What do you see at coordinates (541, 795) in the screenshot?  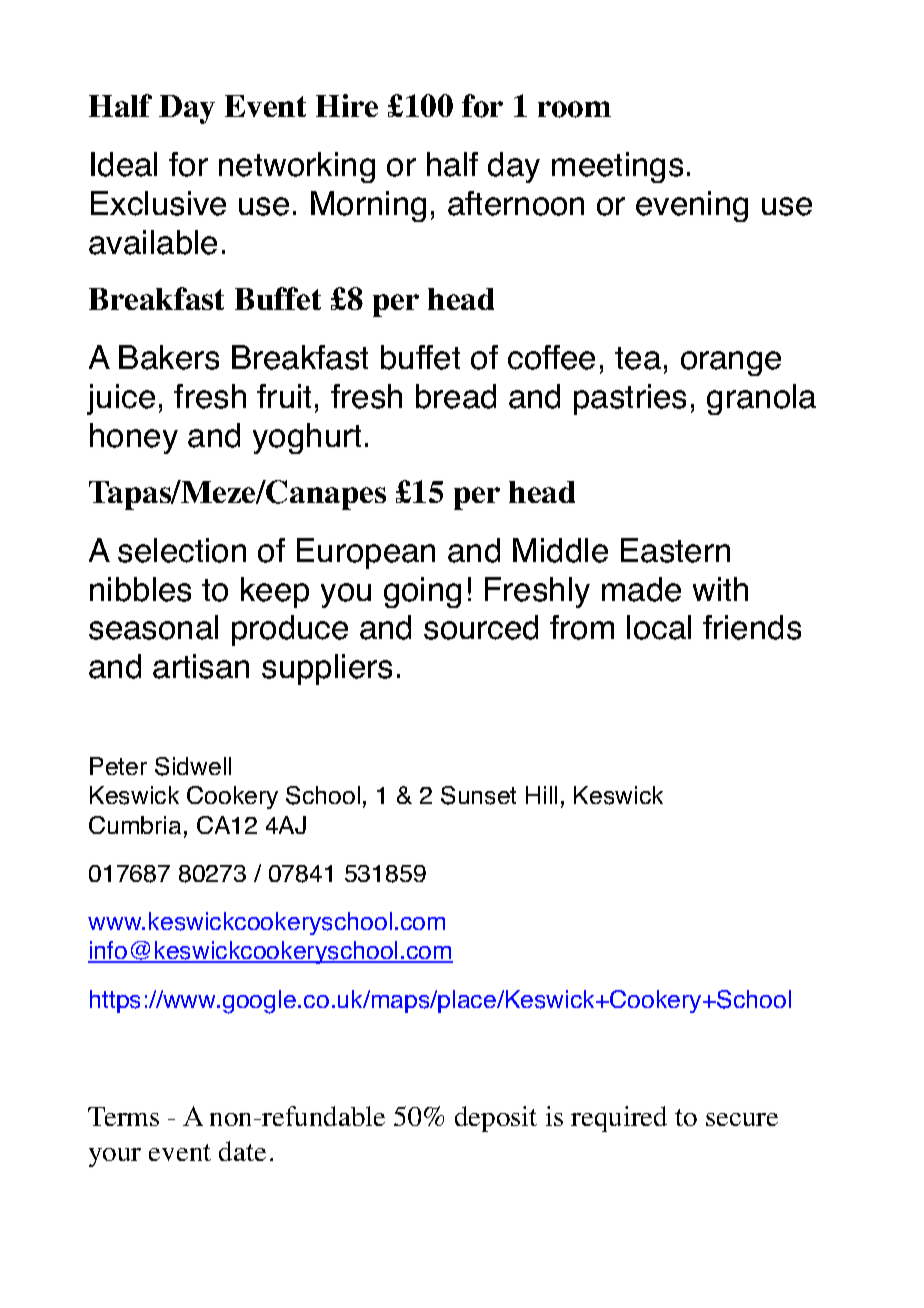 I see `Hill` at bounding box center [541, 795].
